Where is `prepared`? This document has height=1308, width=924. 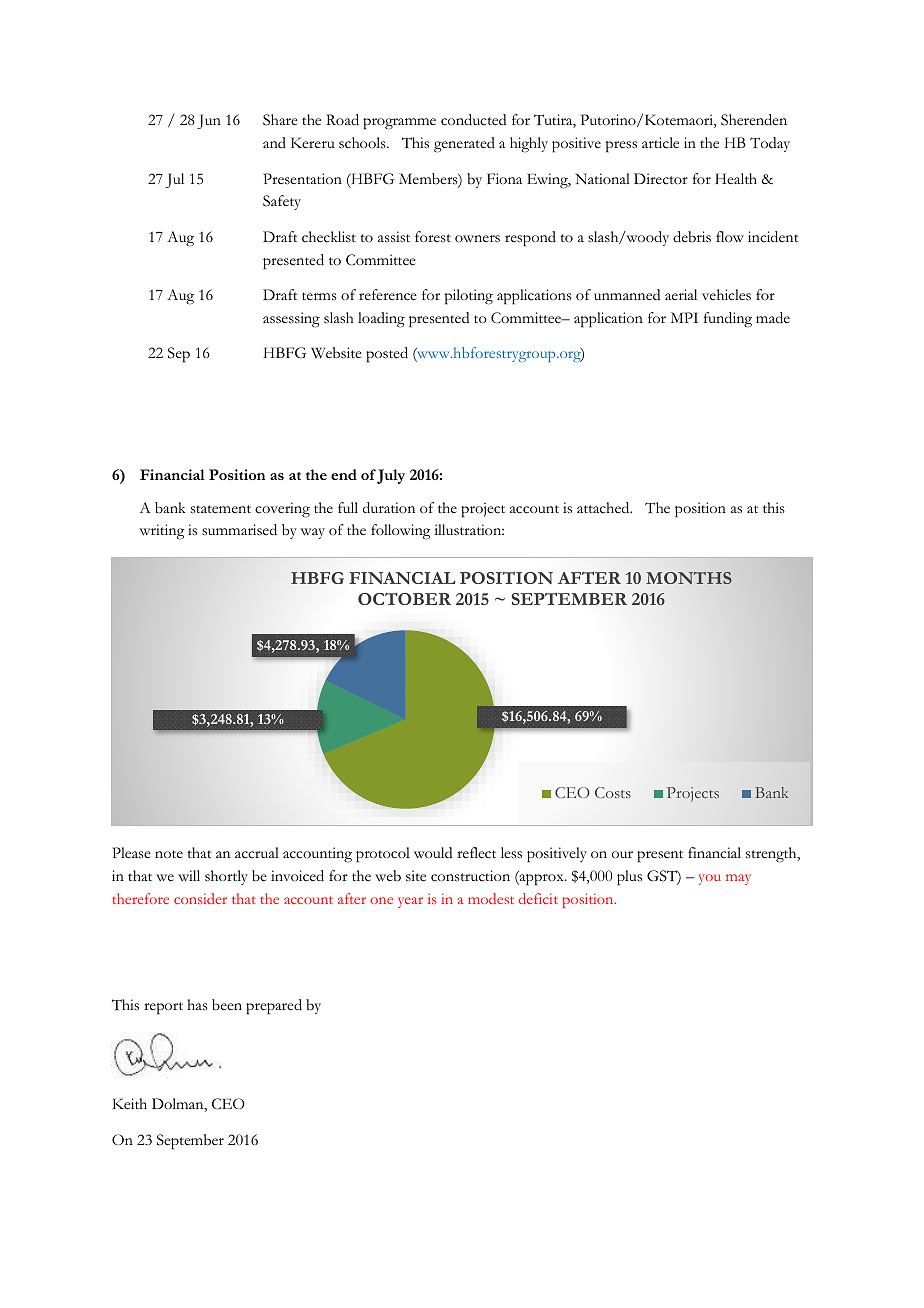 prepared is located at coordinates (274, 1007).
